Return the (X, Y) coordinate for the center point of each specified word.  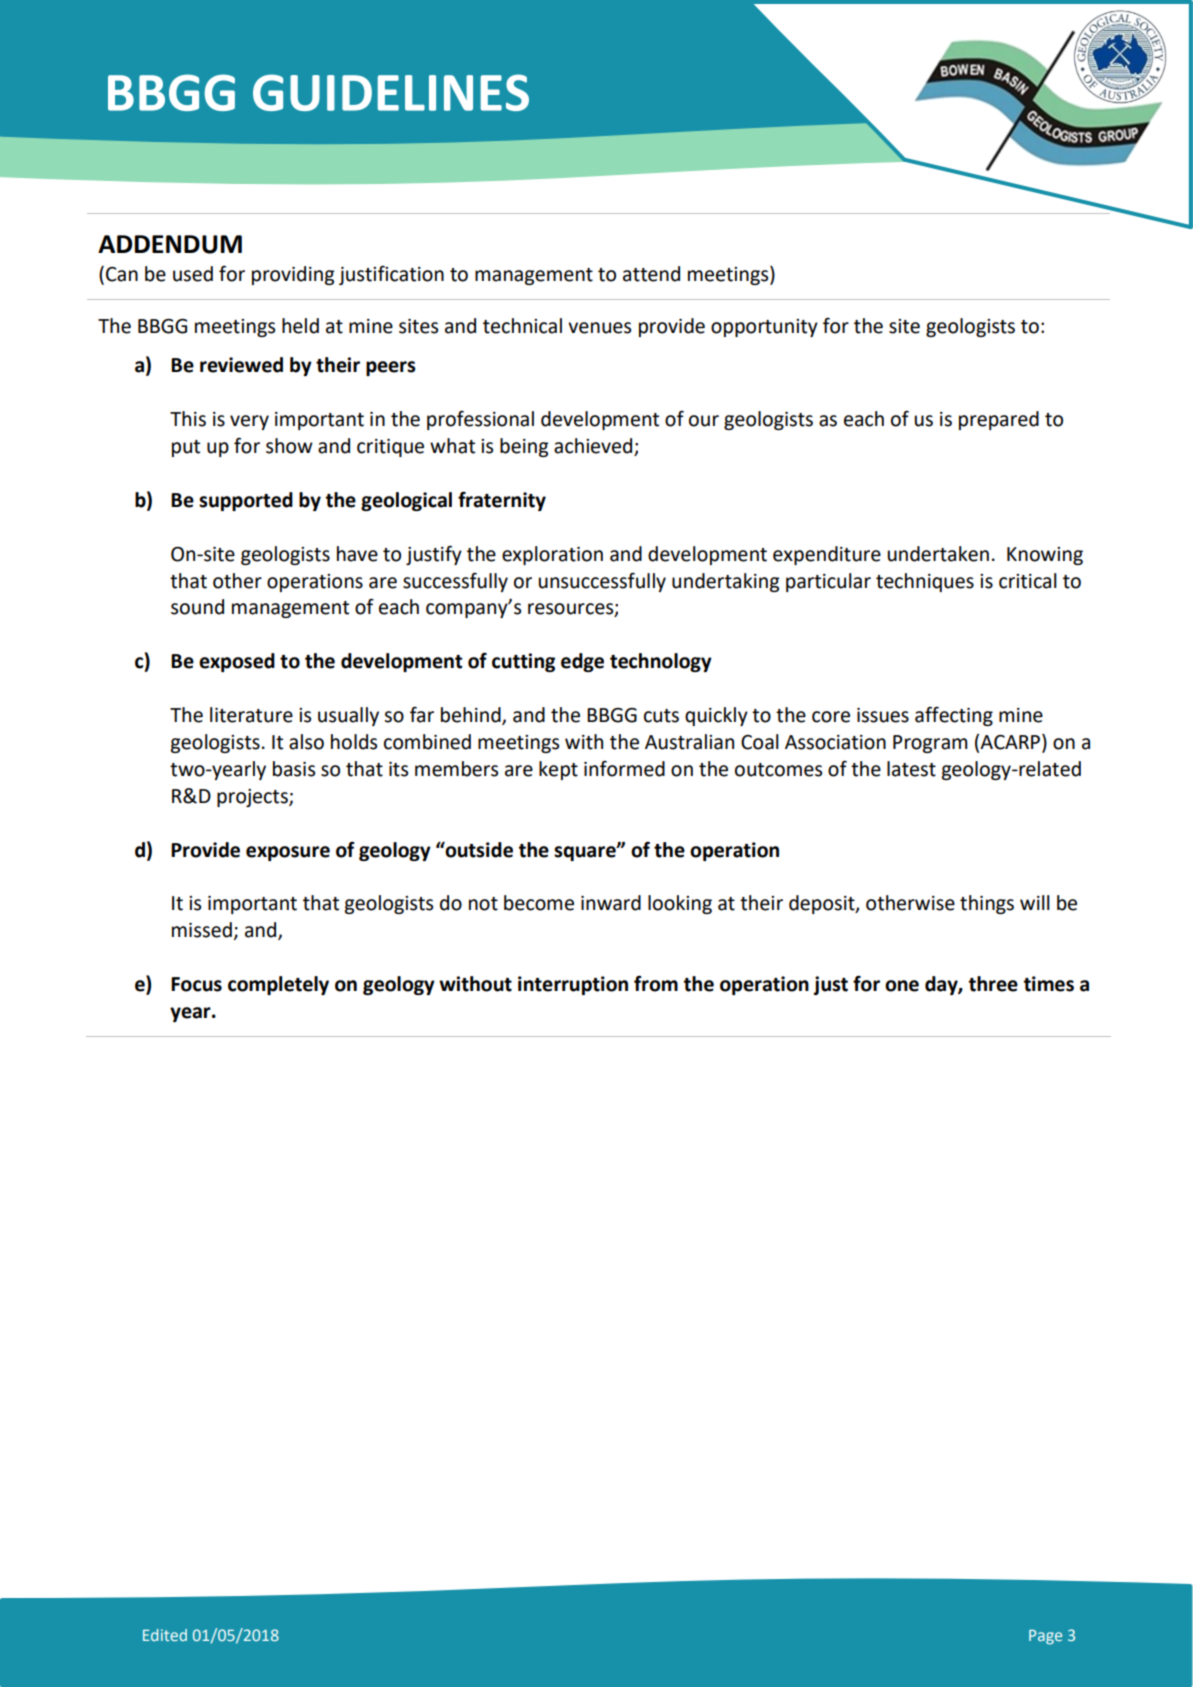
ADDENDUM (170, 244)
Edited (165, 1635)
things (987, 904)
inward (611, 903)
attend (651, 274)
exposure (288, 853)
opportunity (764, 328)
